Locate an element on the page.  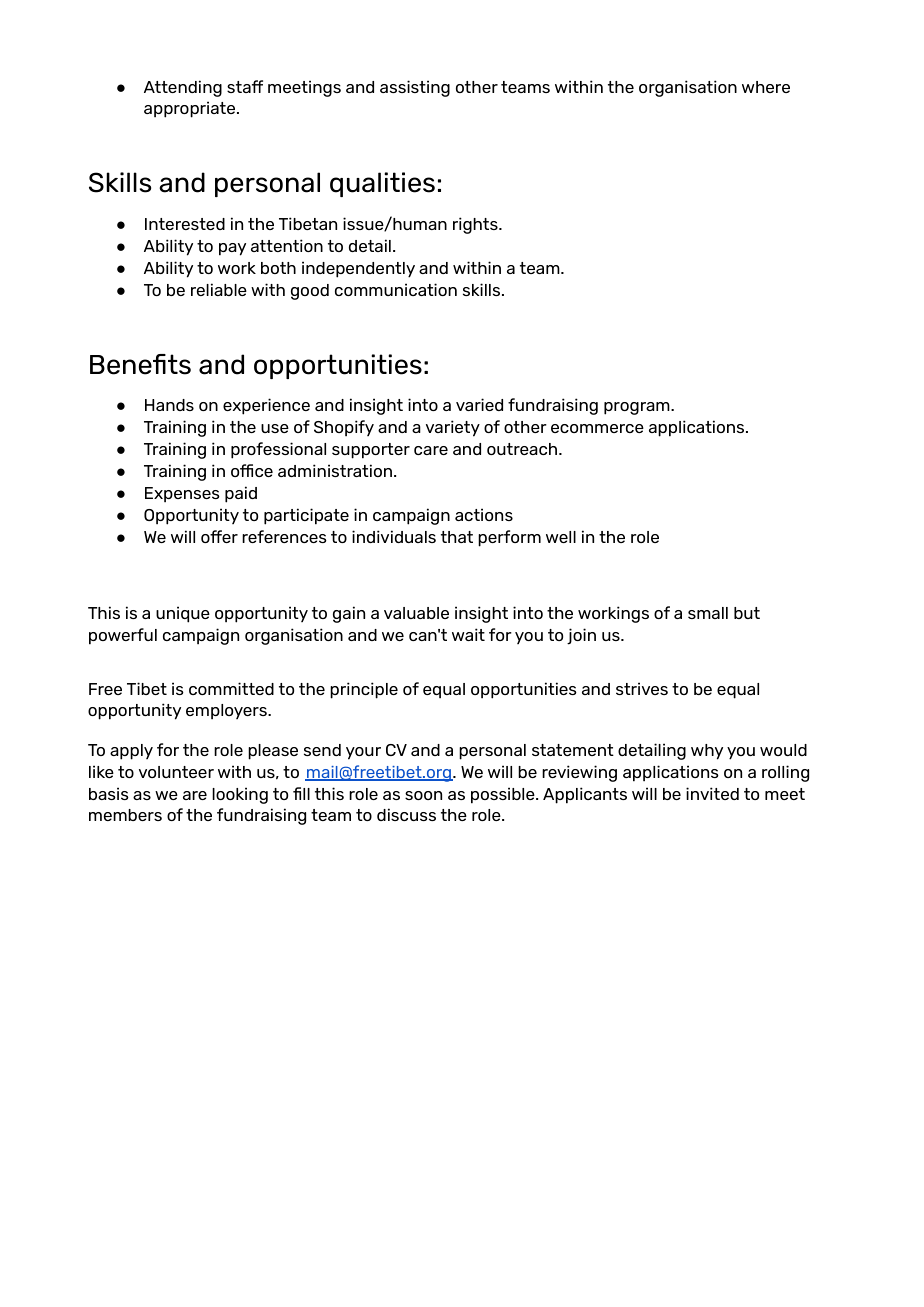
volunteer is located at coordinates (176, 772).
